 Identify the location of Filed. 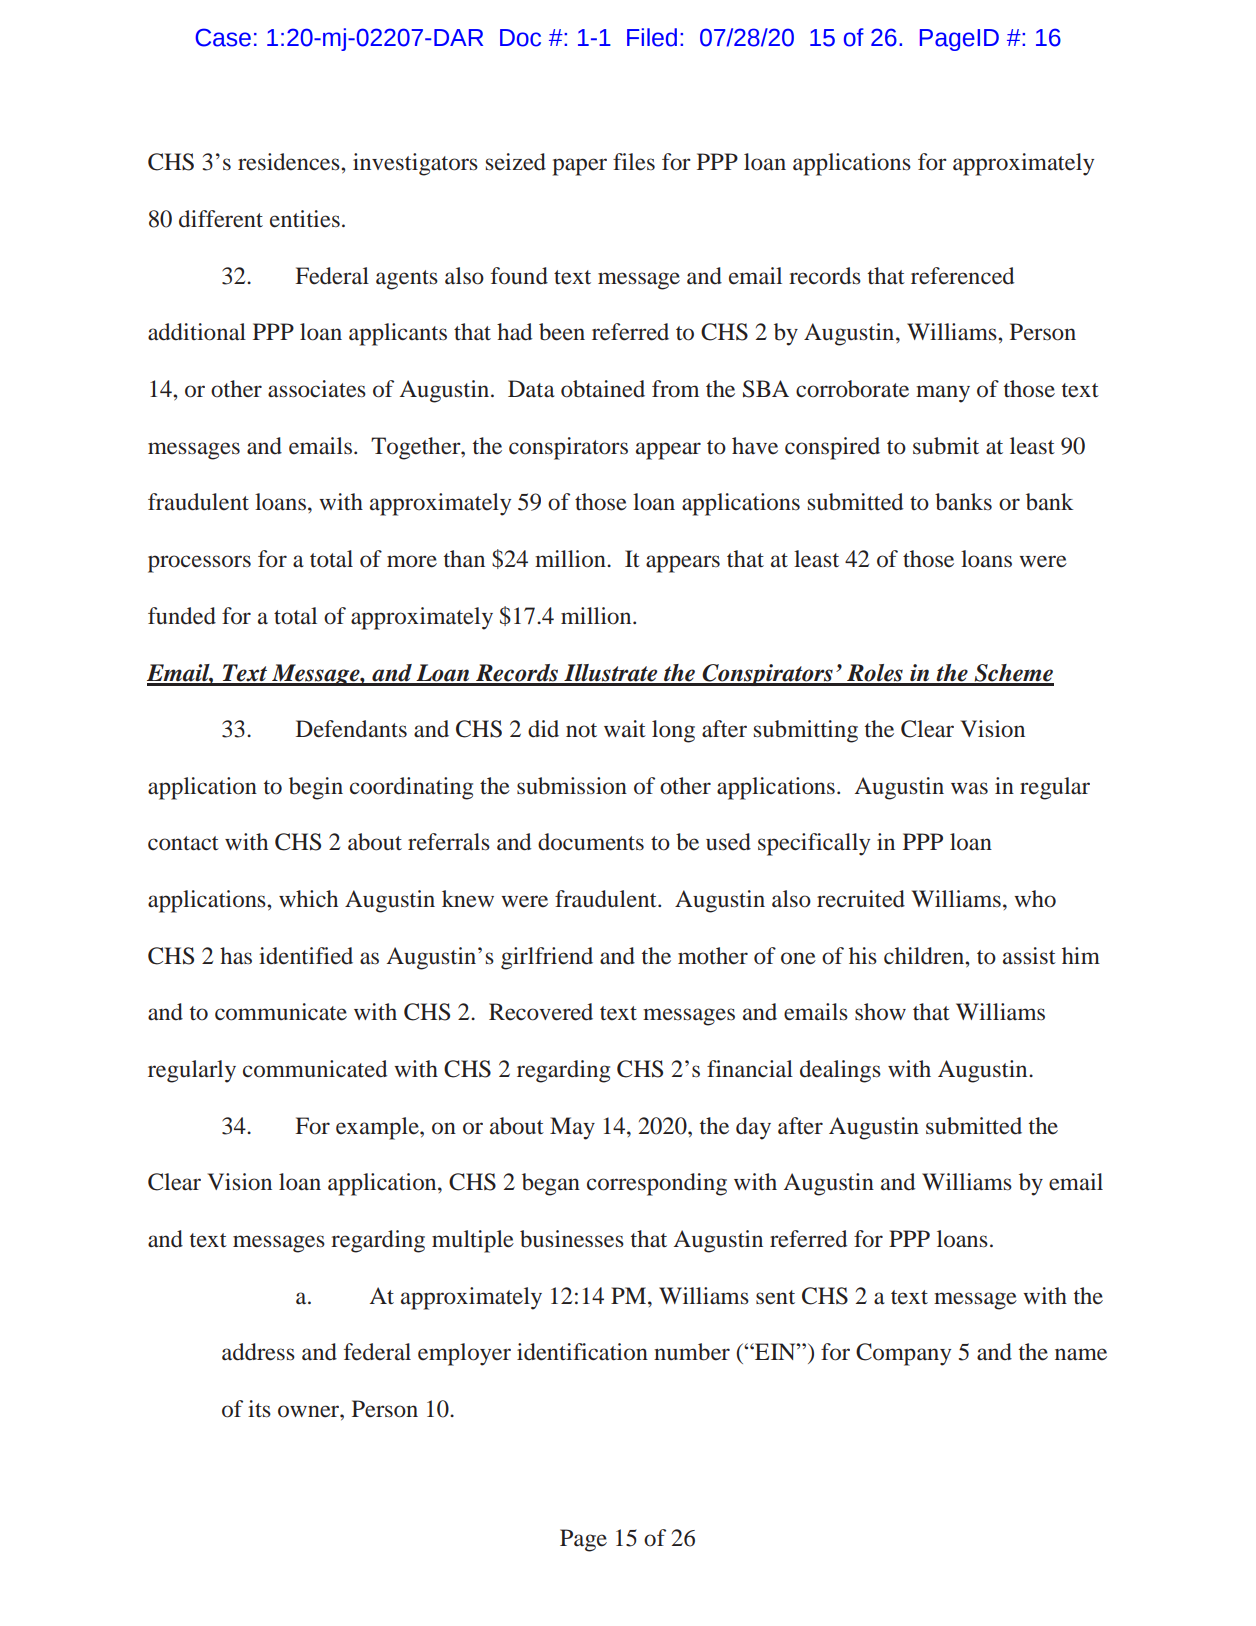
(652, 37).
